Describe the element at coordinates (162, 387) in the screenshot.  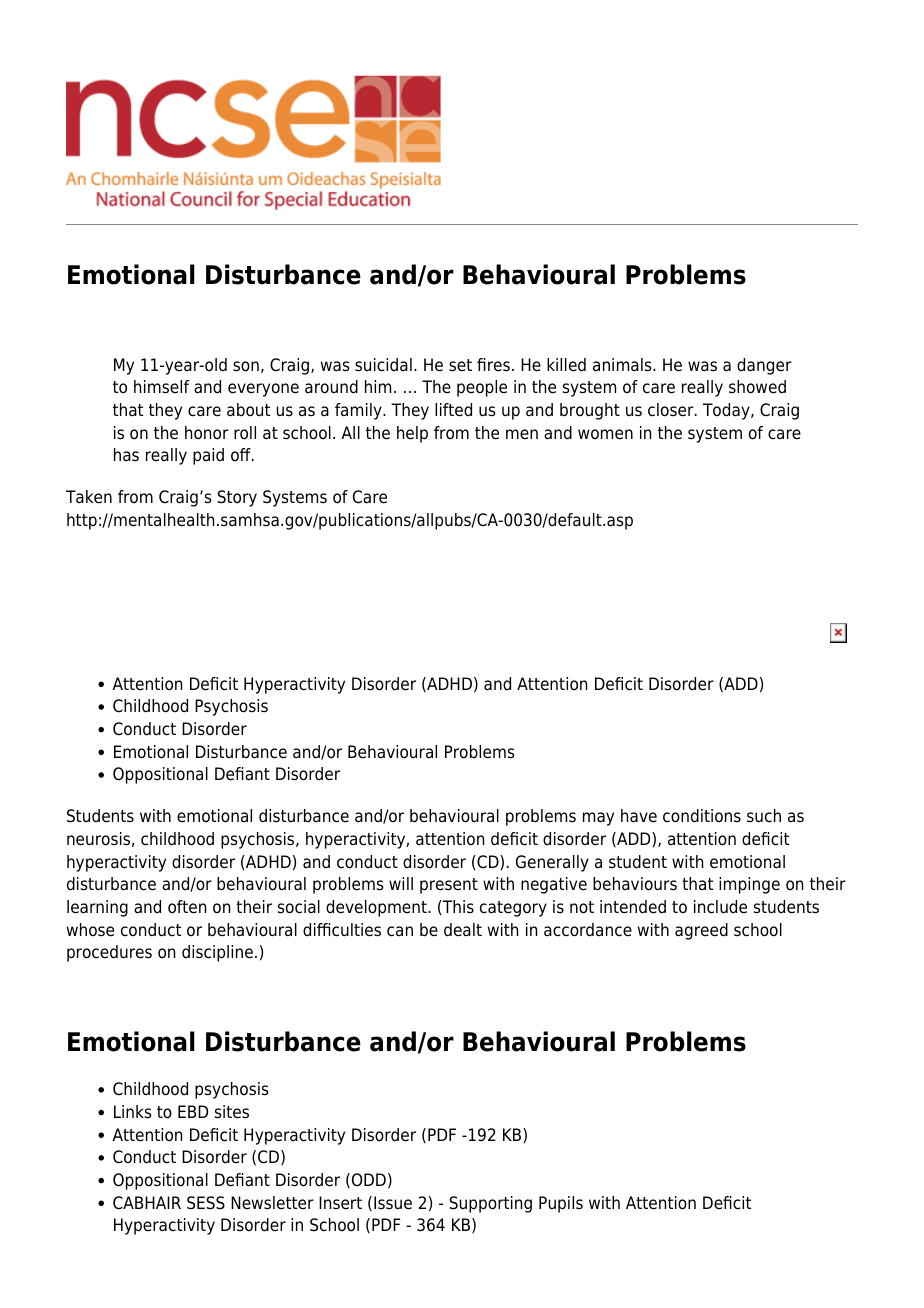
I see `himself` at that location.
